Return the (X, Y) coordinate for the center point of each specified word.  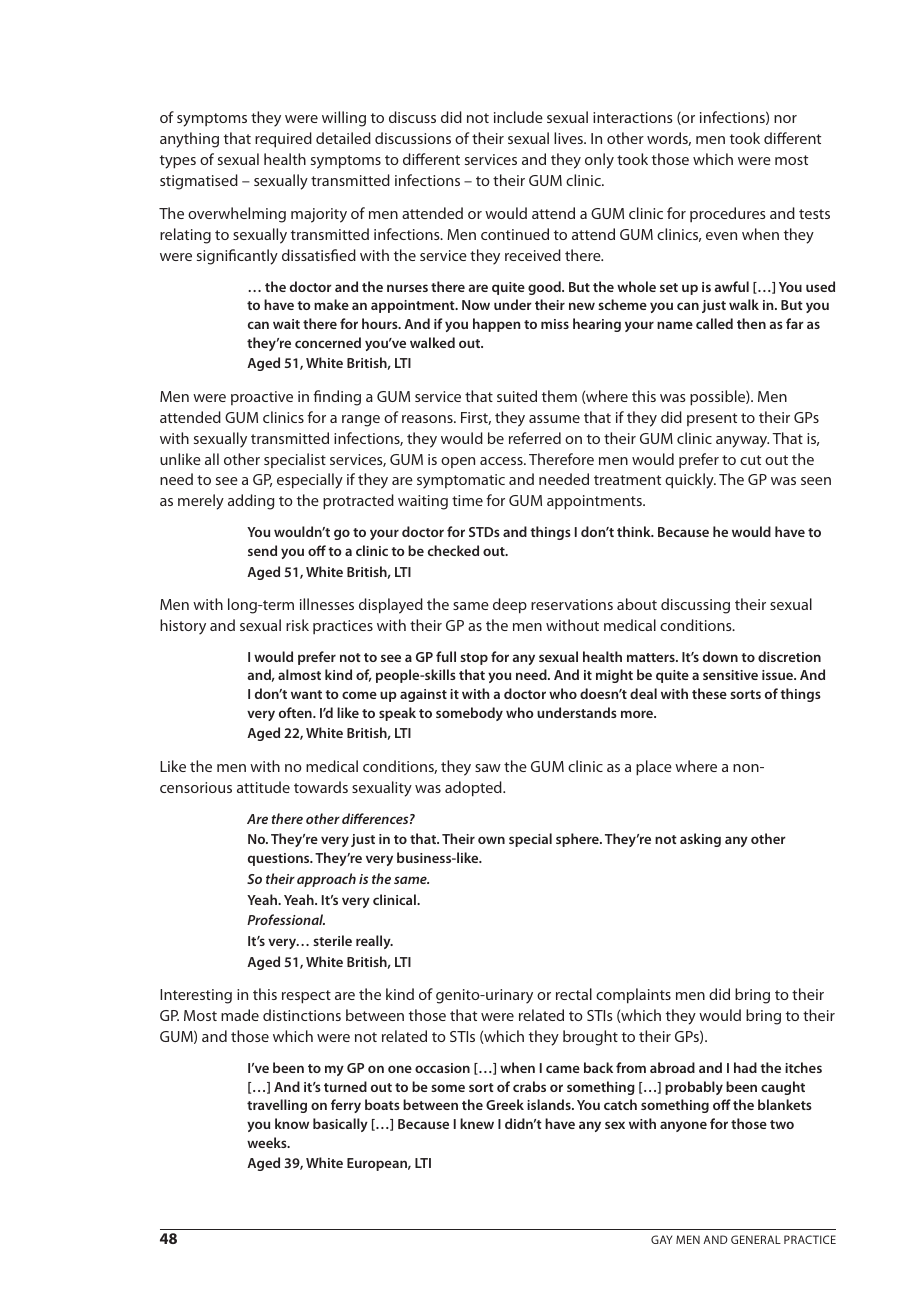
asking (700, 840)
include (518, 117)
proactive (262, 398)
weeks (268, 1142)
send (262, 550)
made (240, 1015)
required (283, 140)
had (745, 1067)
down (720, 656)
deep (510, 606)
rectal (574, 994)
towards (321, 787)
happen (496, 325)
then (751, 323)
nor (785, 119)
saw (488, 768)
